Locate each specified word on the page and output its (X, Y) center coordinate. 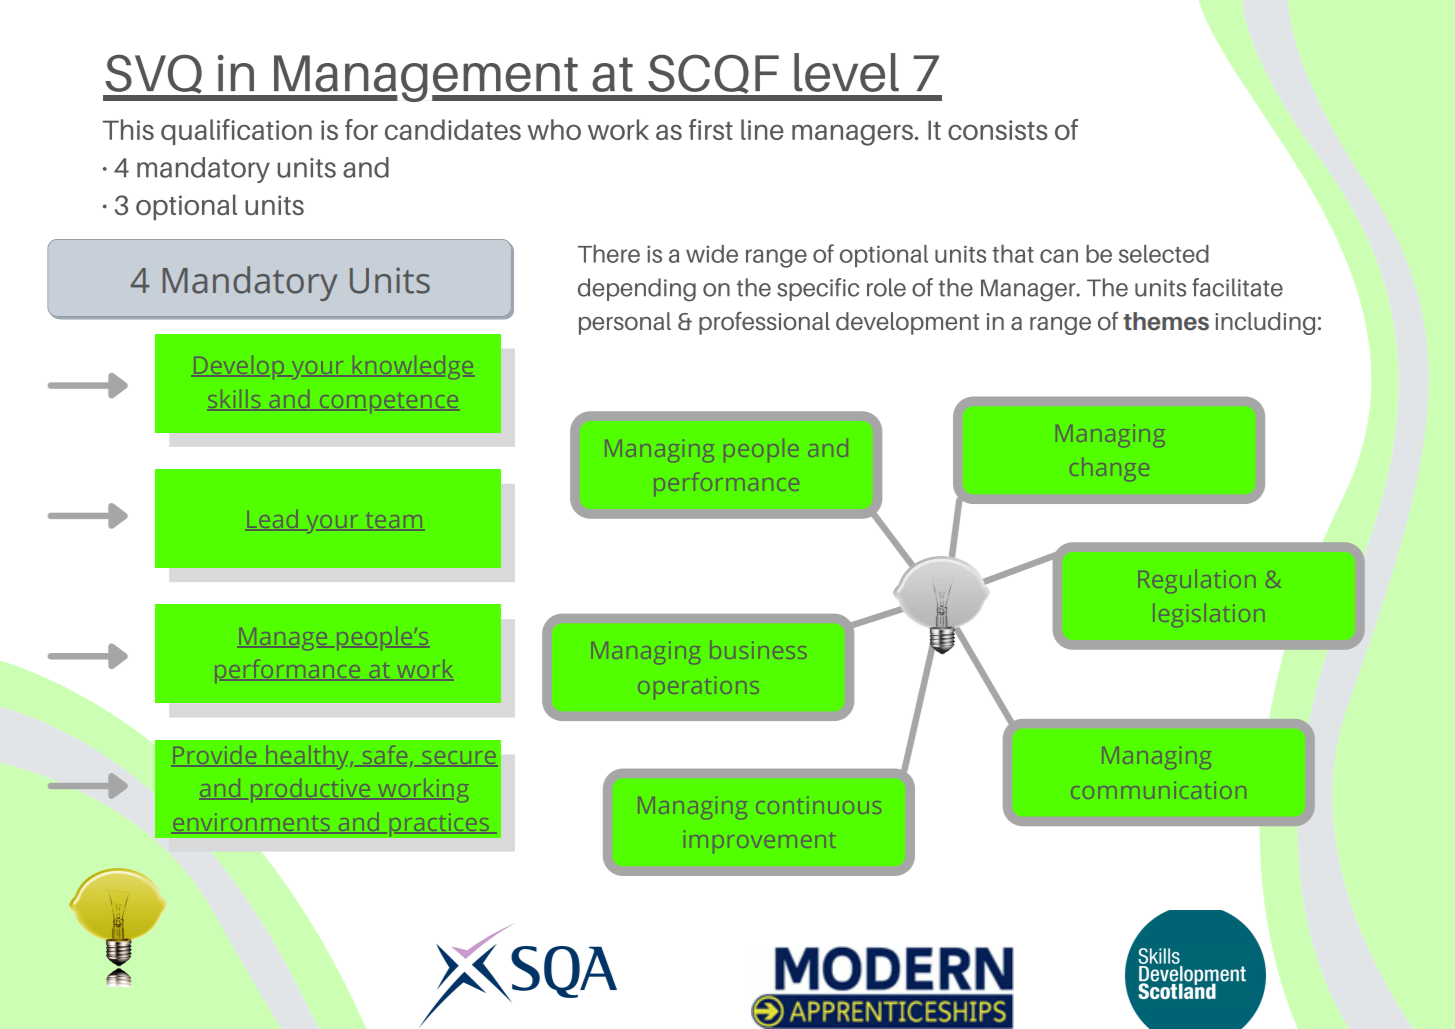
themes (1166, 321)
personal (625, 323)
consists (998, 130)
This (128, 129)
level (846, 72)
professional (764, 323)
